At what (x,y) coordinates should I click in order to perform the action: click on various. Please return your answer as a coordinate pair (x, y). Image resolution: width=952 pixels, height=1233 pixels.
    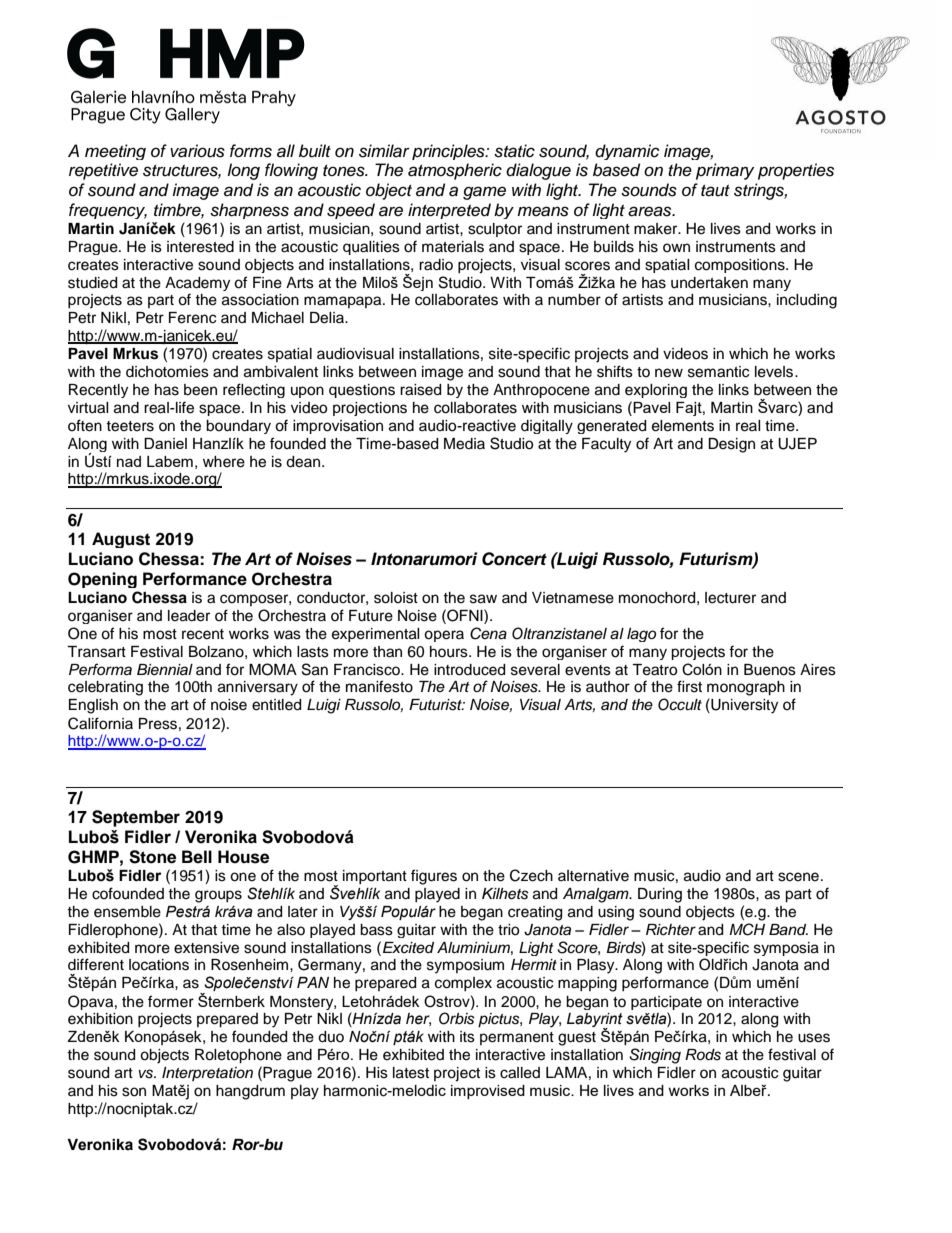
    Looking at the image, I should click on (197, 151).
